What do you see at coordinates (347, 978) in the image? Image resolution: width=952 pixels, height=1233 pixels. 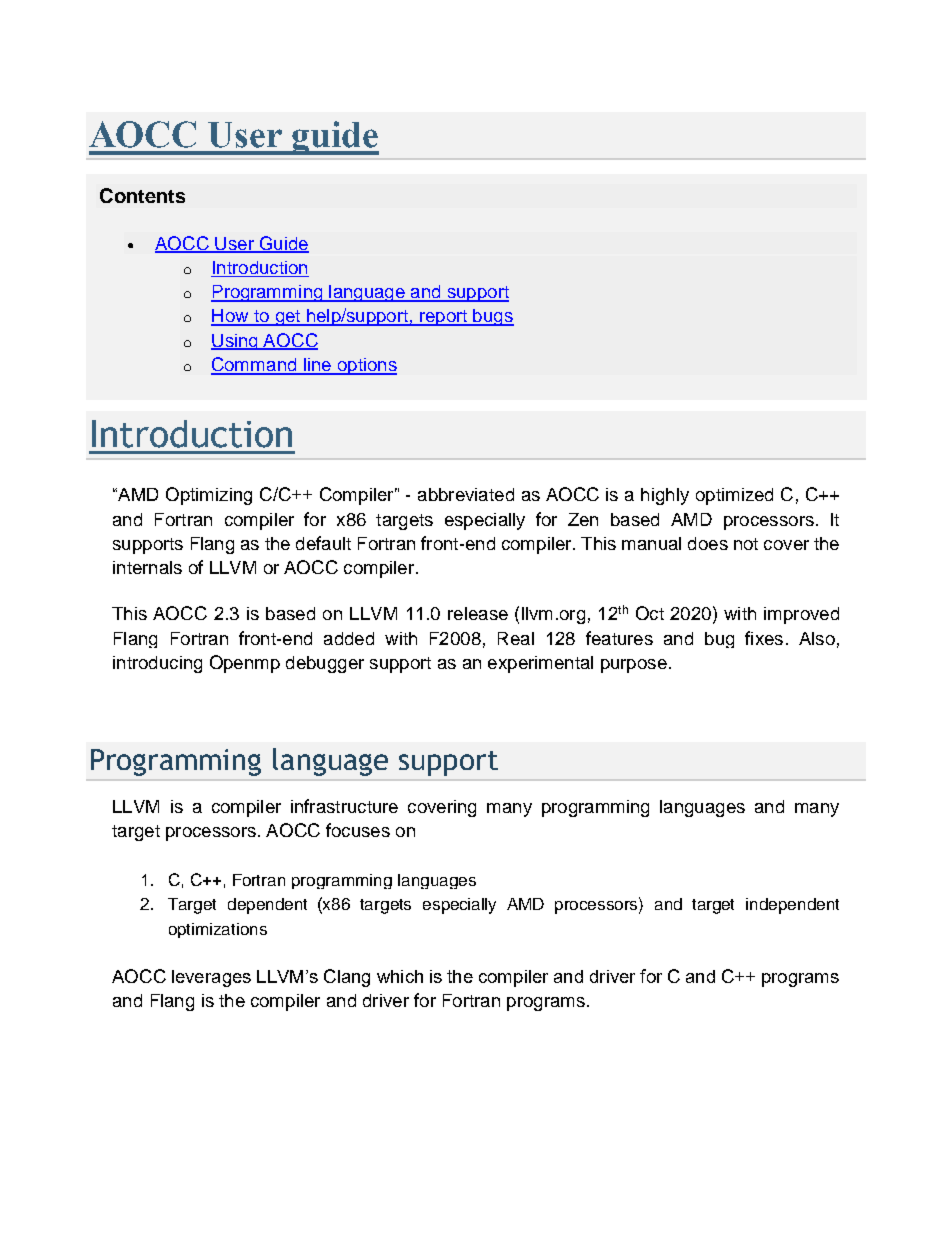 I see `Clang` at bounding box center [347, 978].
